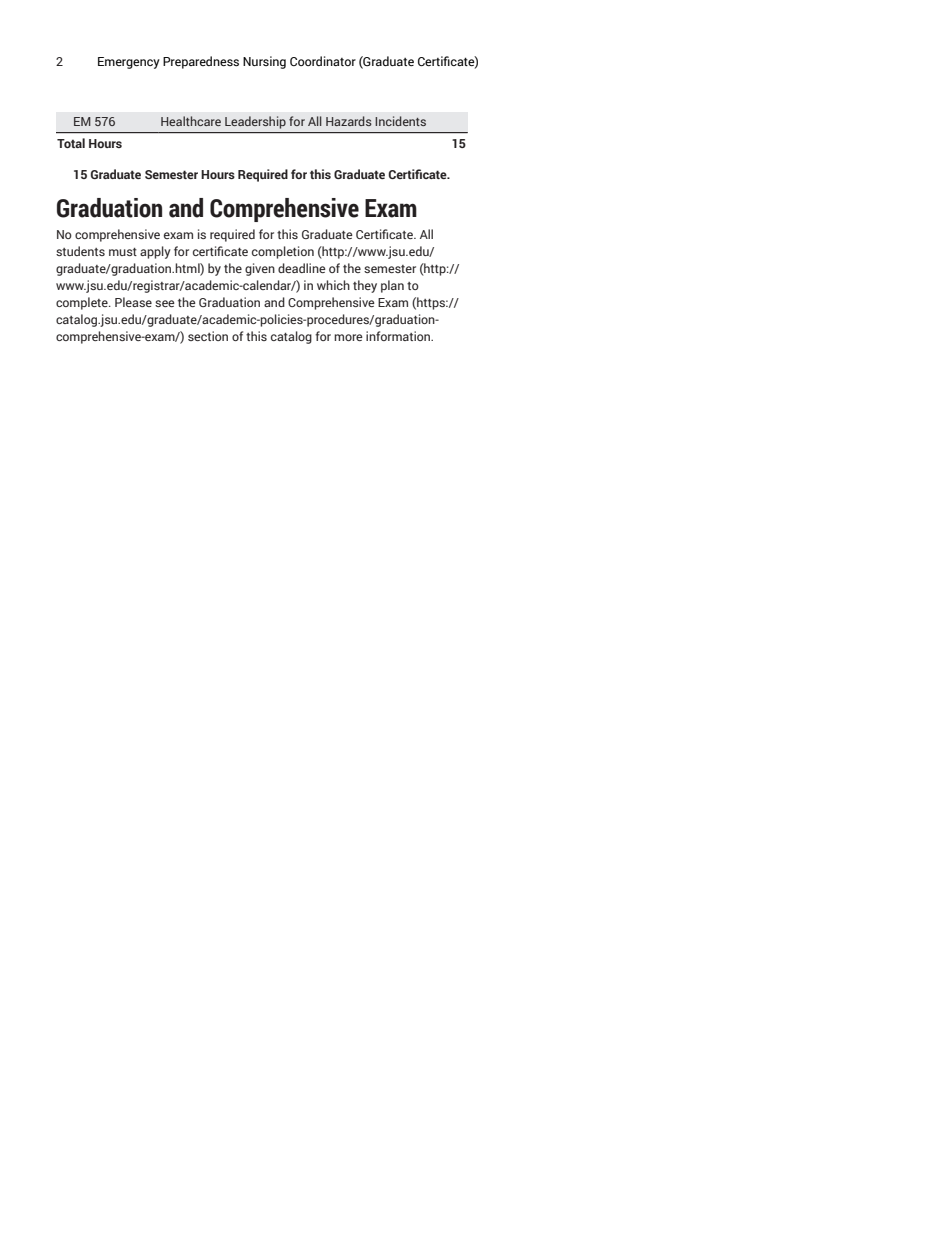 The width and height of the screenshot is (952, 1233). I want to click on more, so click(348, 337).
